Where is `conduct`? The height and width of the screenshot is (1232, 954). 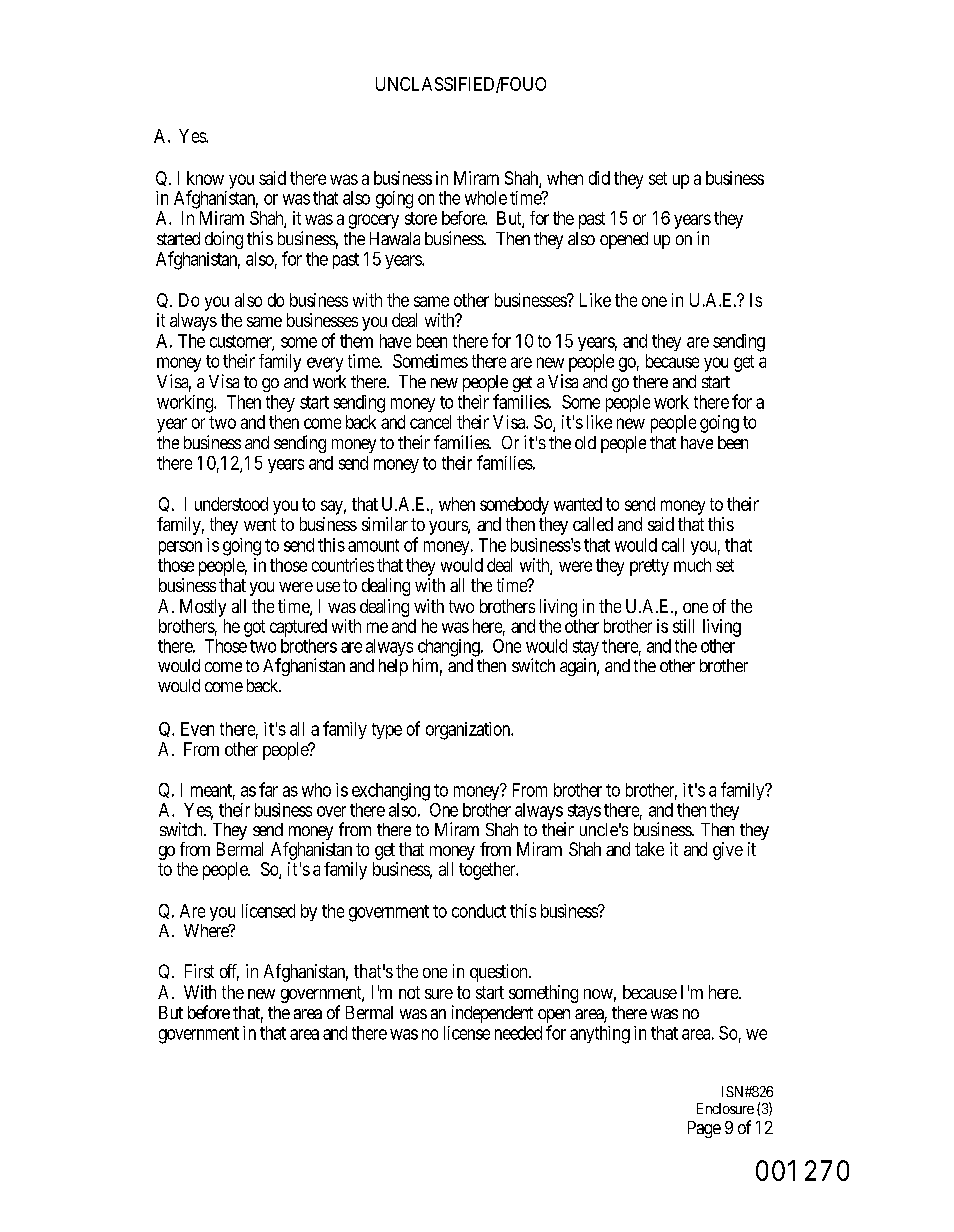 conduct is located at coordinates (479, 911).
